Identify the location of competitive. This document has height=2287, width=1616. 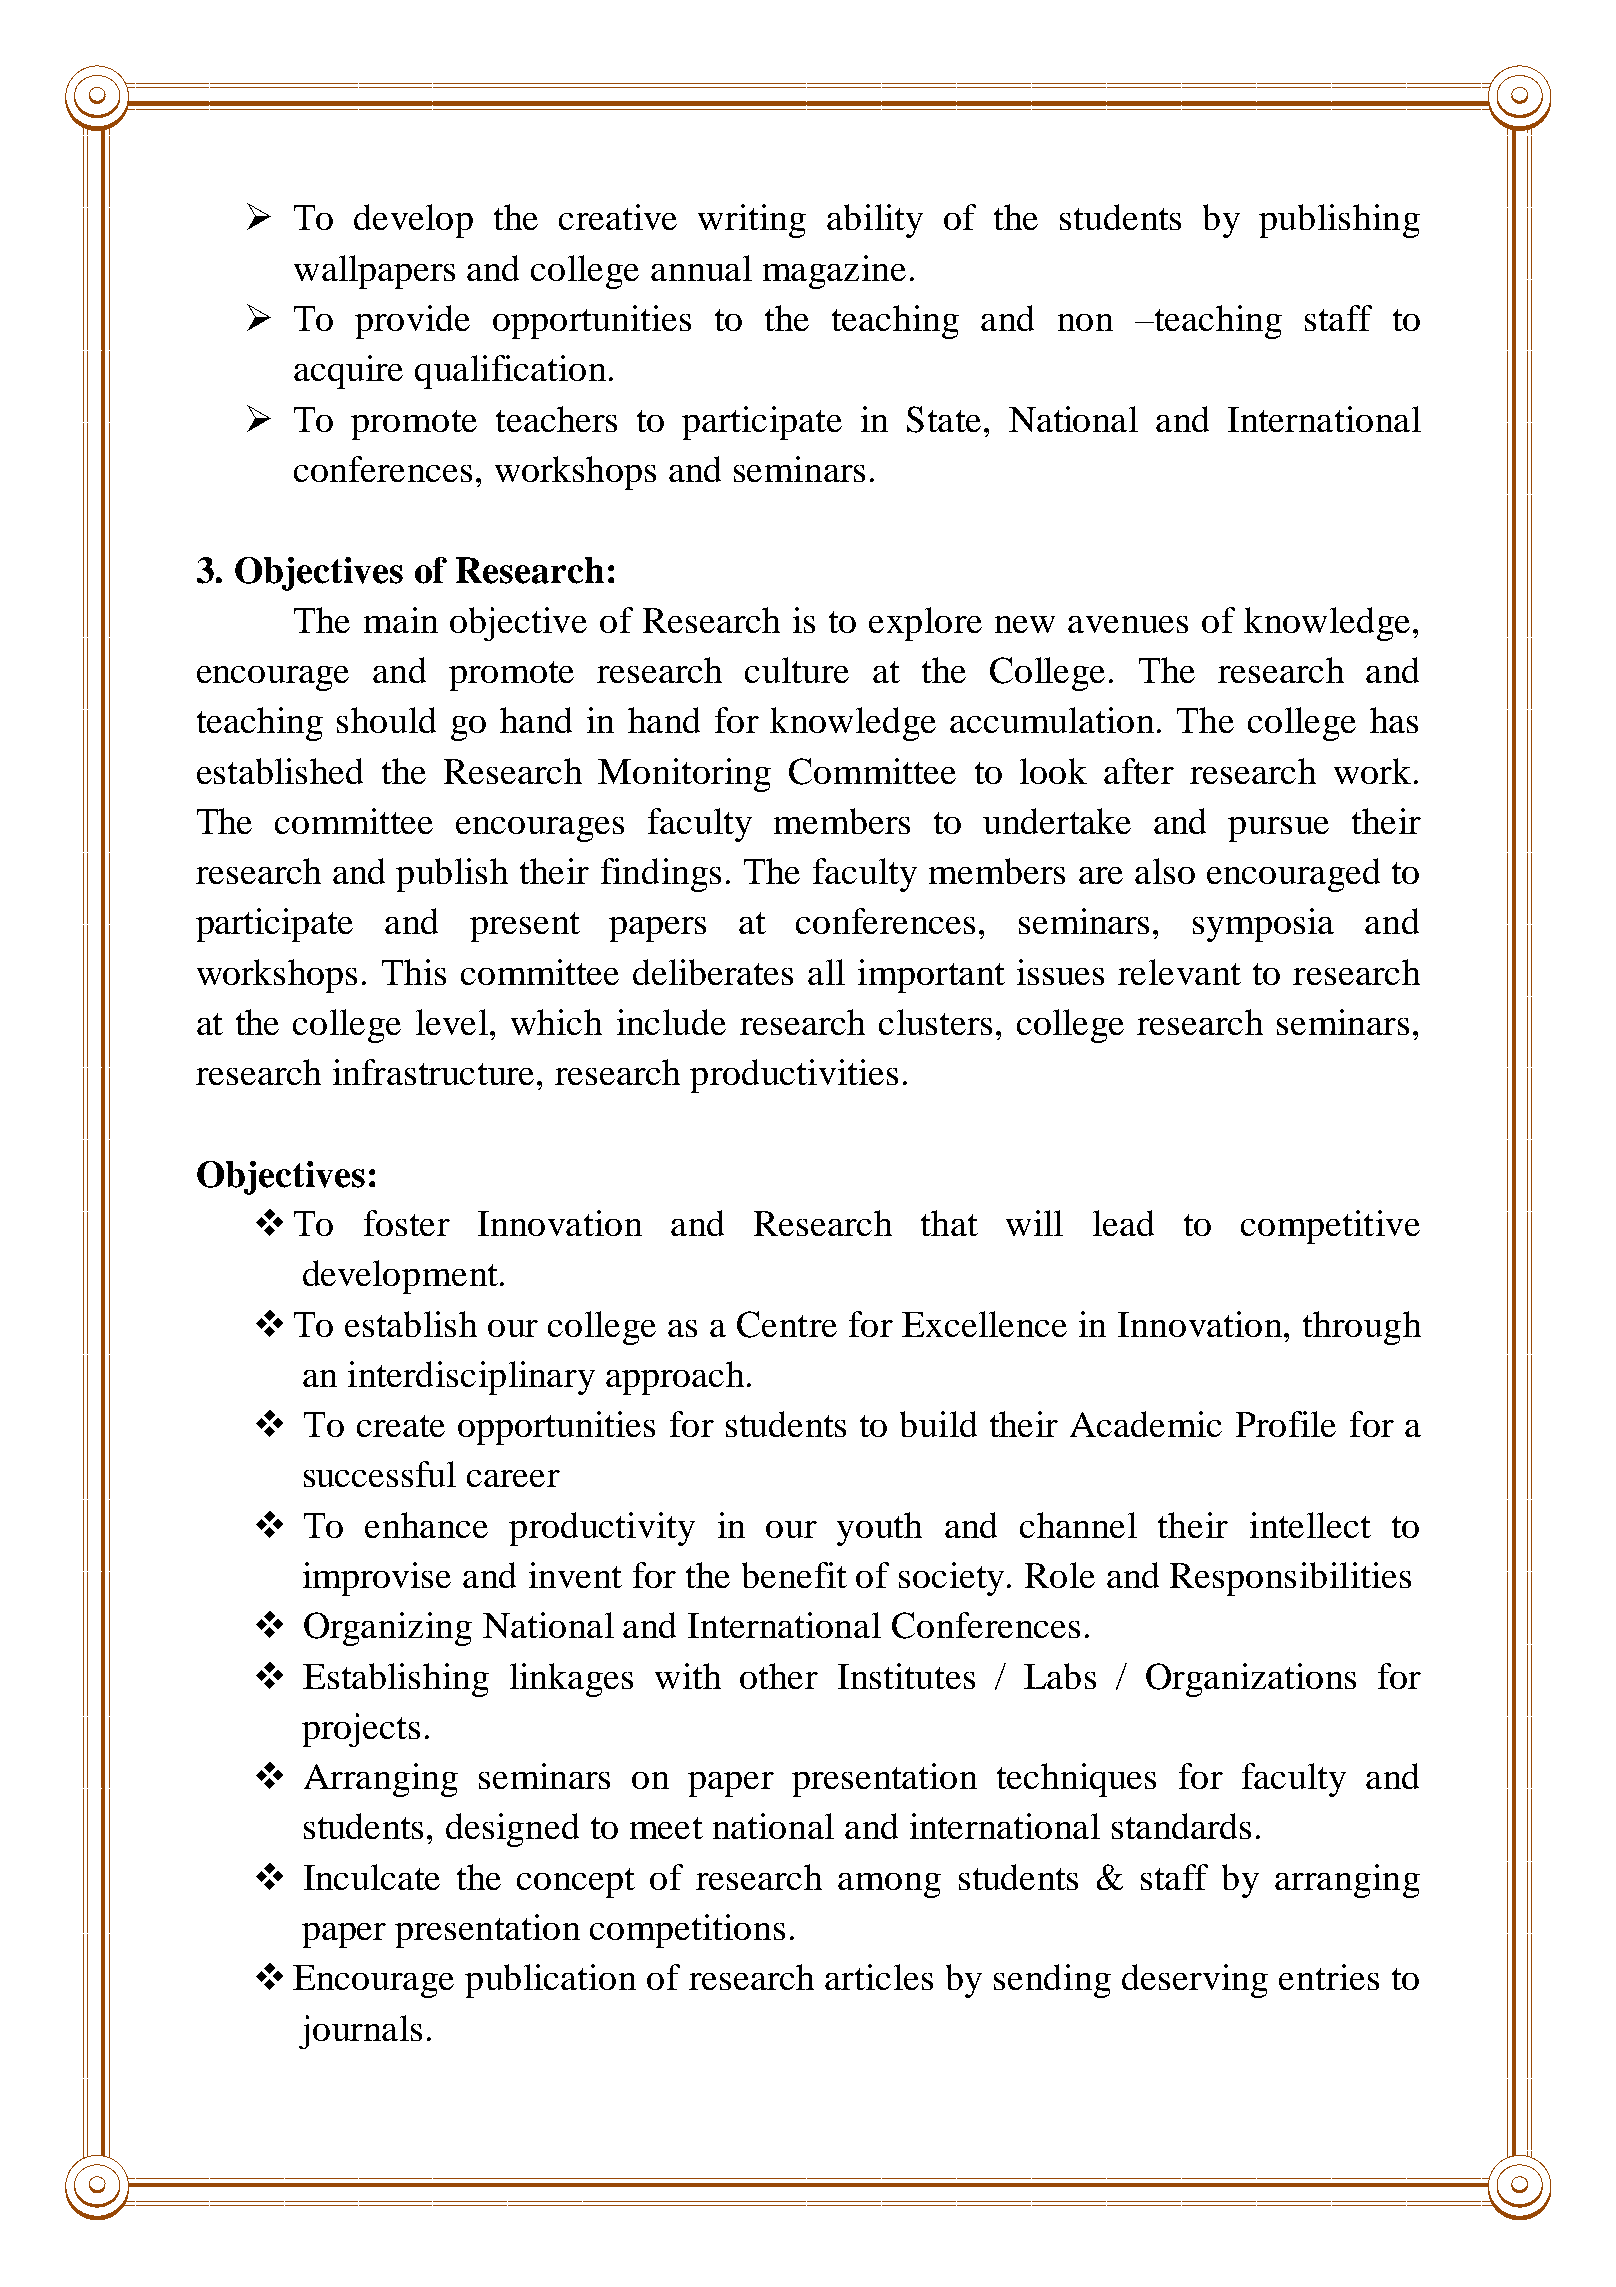
(1330, 1227).
